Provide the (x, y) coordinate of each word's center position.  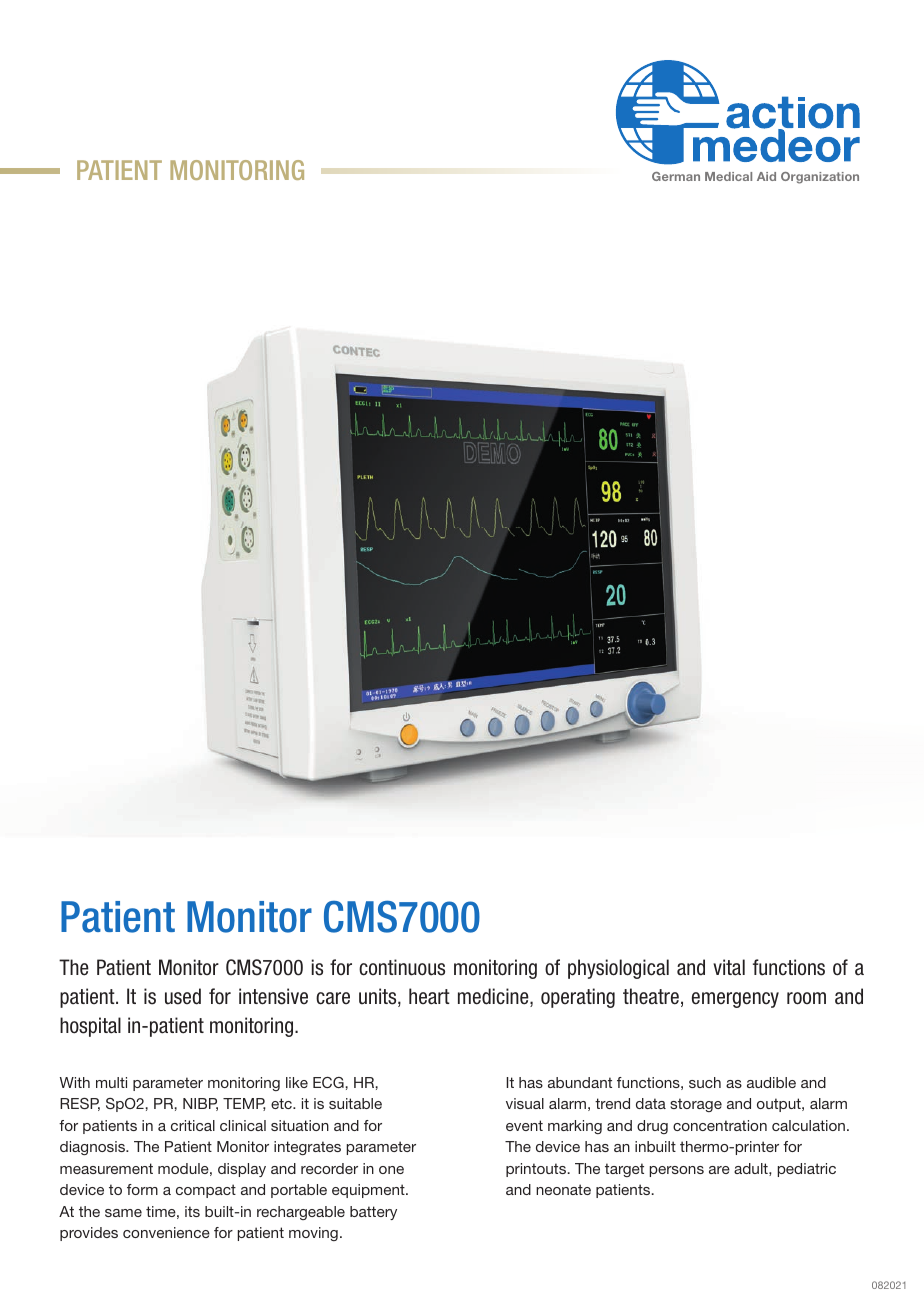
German (676, 176)
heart (429, 996)
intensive (273, 996)
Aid (766, 176)
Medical (728, 176)
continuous (402, 967)
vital (729, 967)
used (183, 996)
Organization (820, 178)
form (142, 1189)
